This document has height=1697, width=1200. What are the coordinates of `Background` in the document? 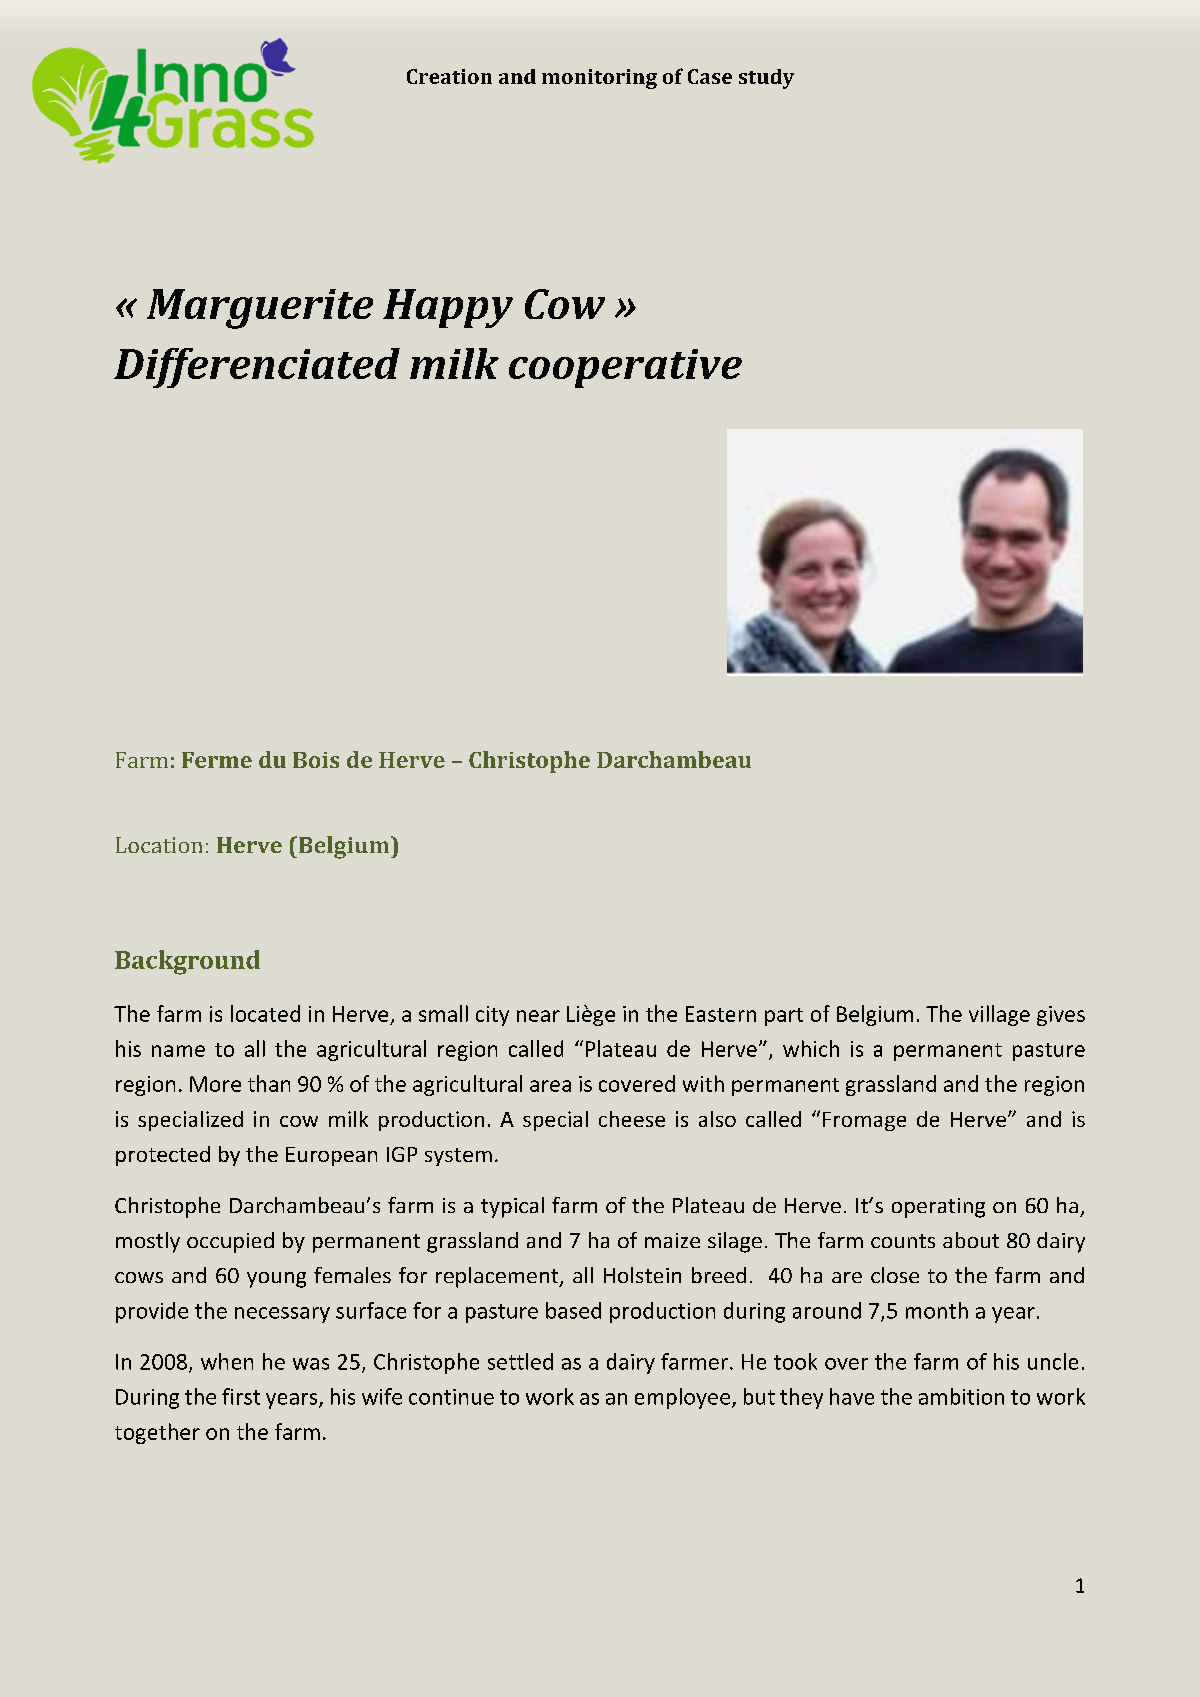 It's located at (187, 962).
